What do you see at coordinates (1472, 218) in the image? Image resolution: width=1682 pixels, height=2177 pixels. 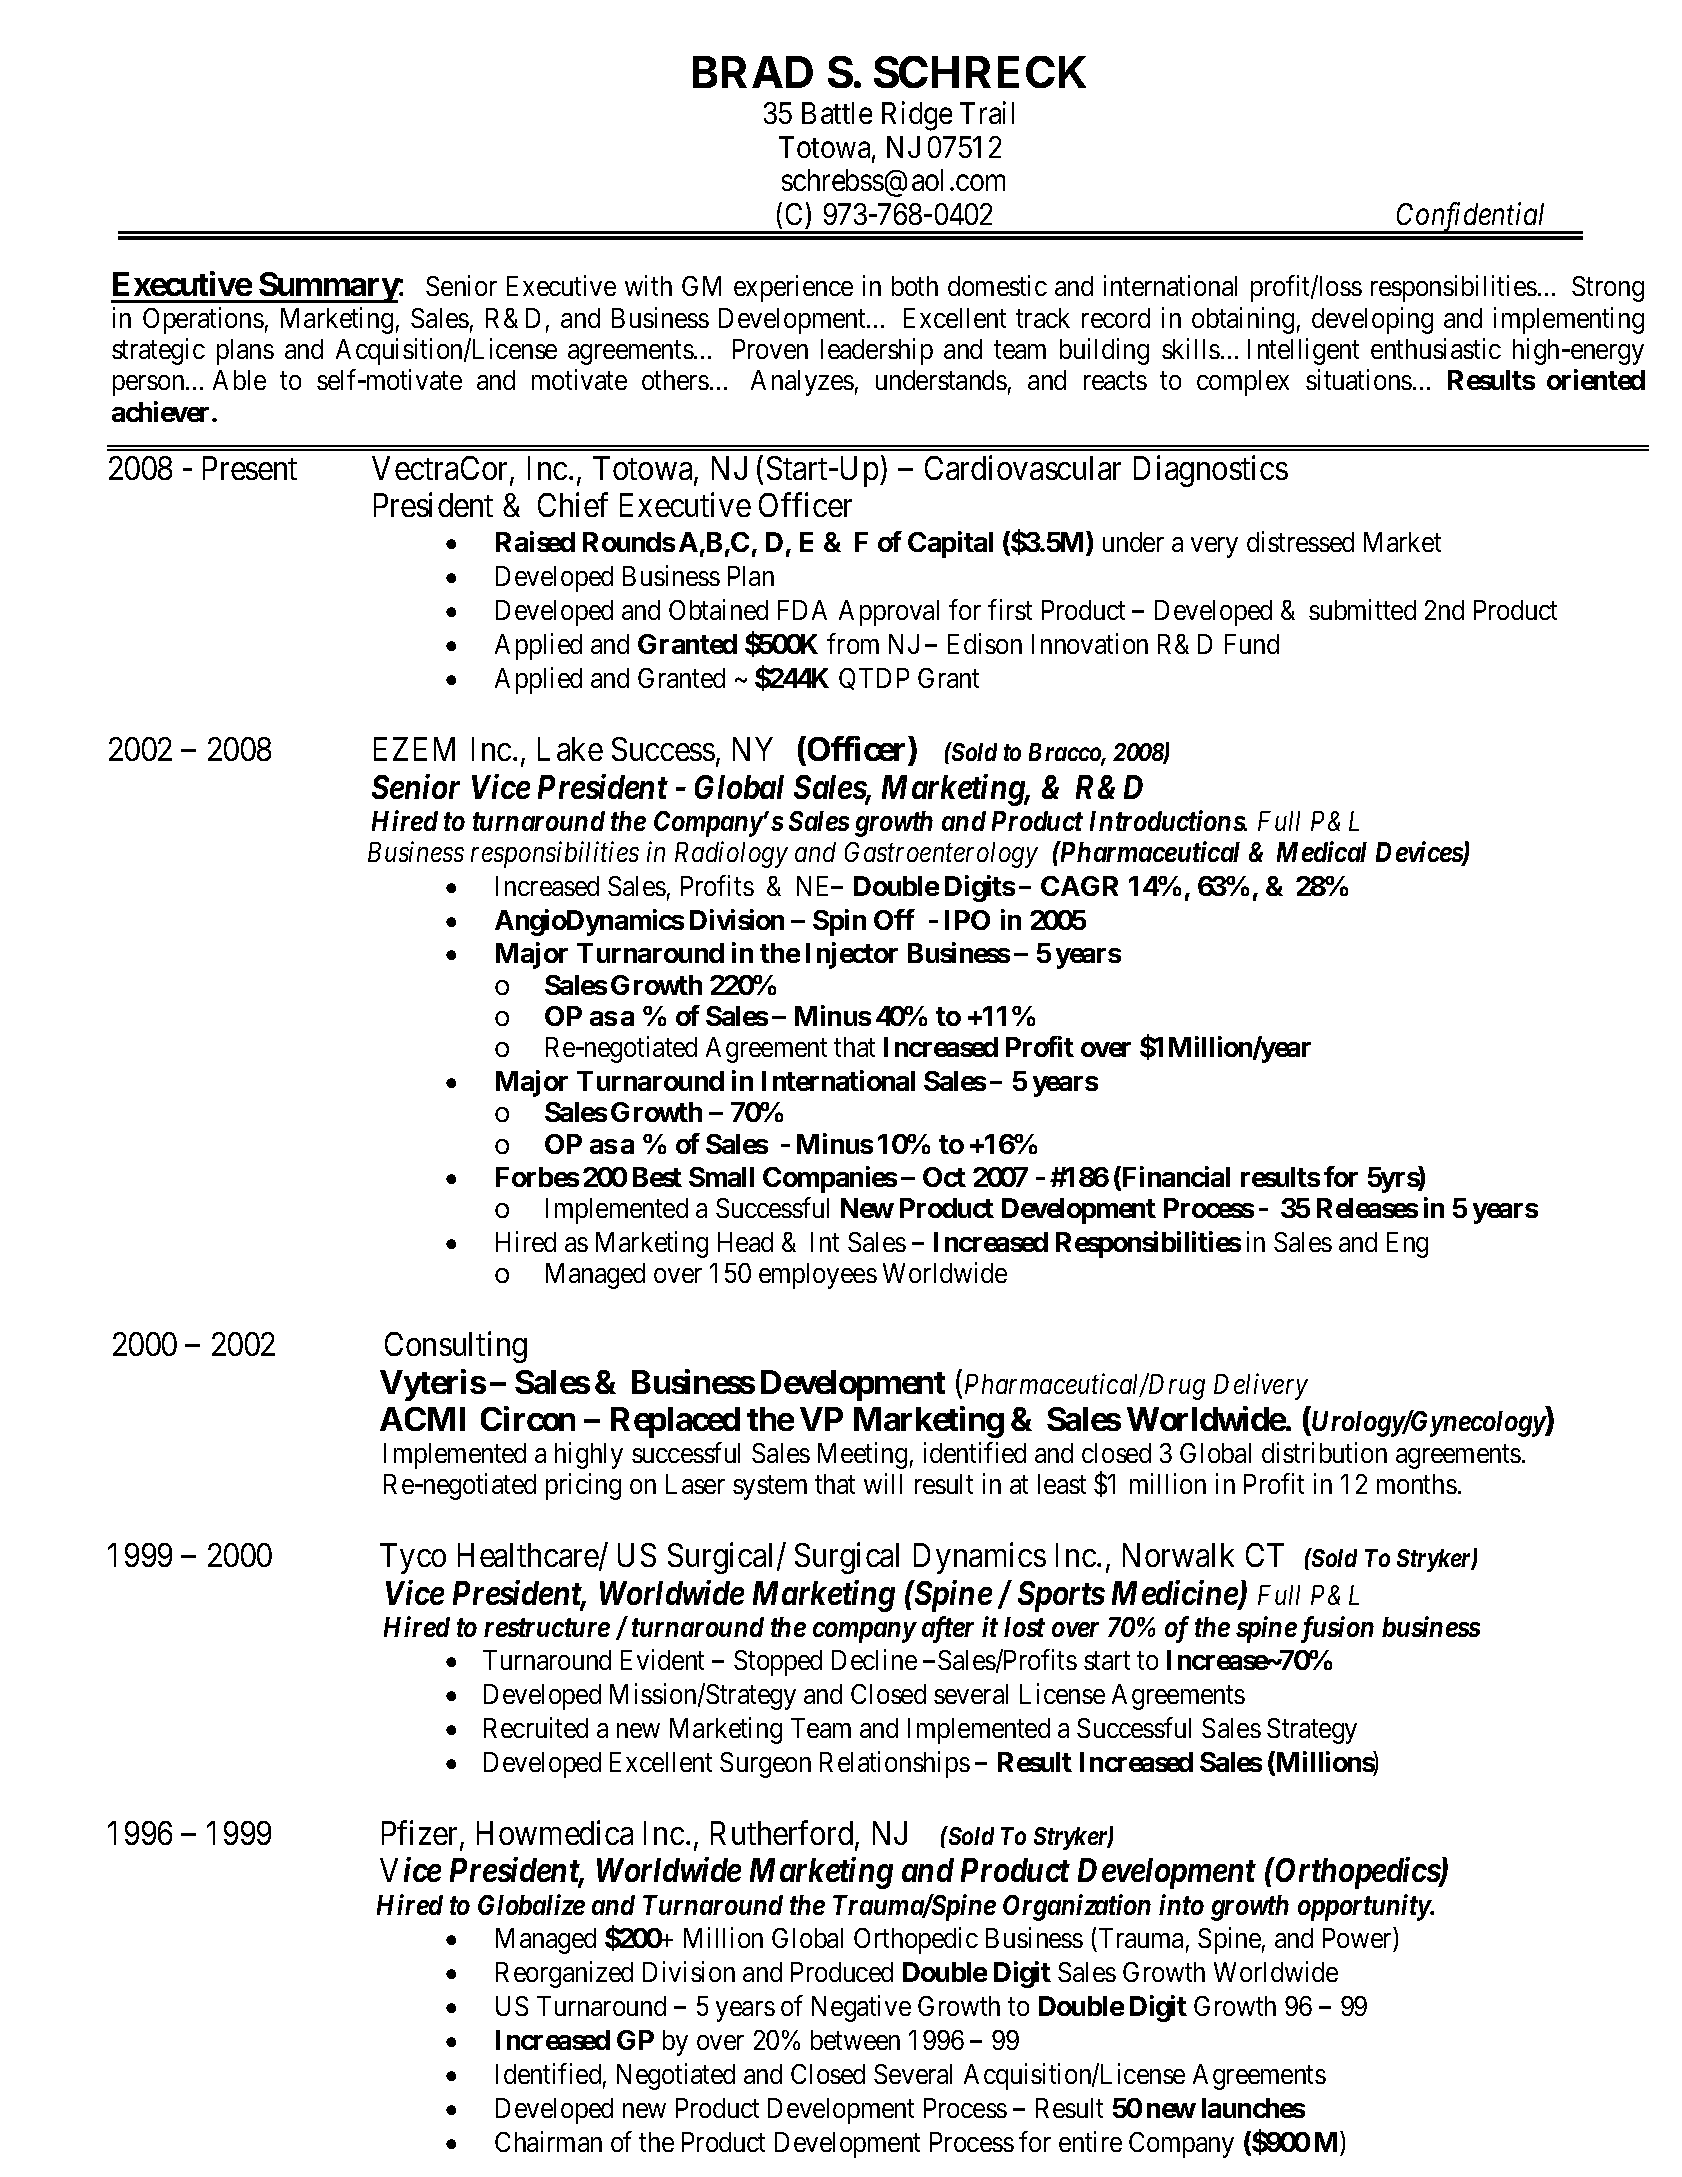 I see `Confidential` at bounding box center [1472, 218].
